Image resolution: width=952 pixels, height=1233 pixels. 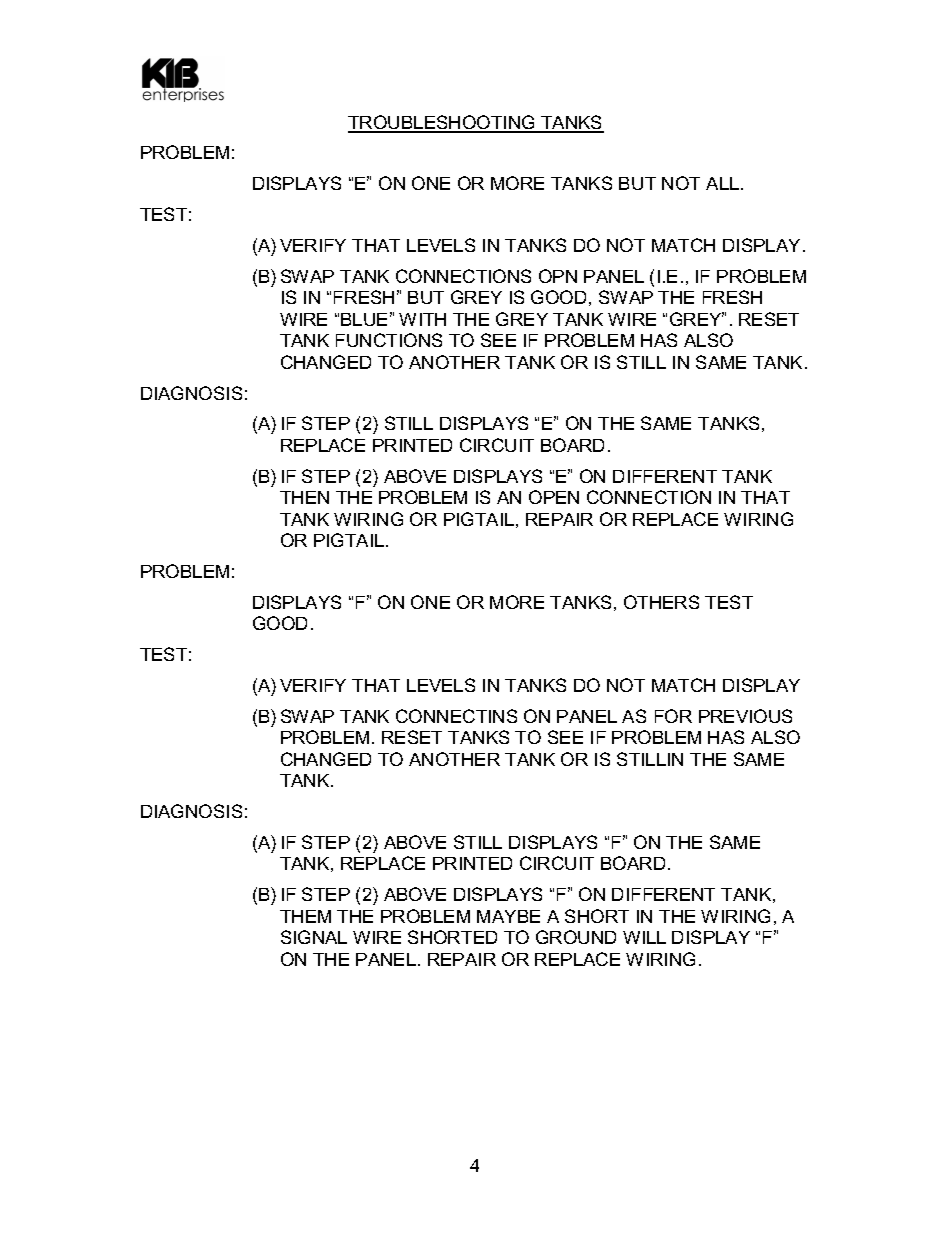 What do you see at coordinates (304, 497) in the screenshot?
I see `THEN` at bounding box center [304, 497].
